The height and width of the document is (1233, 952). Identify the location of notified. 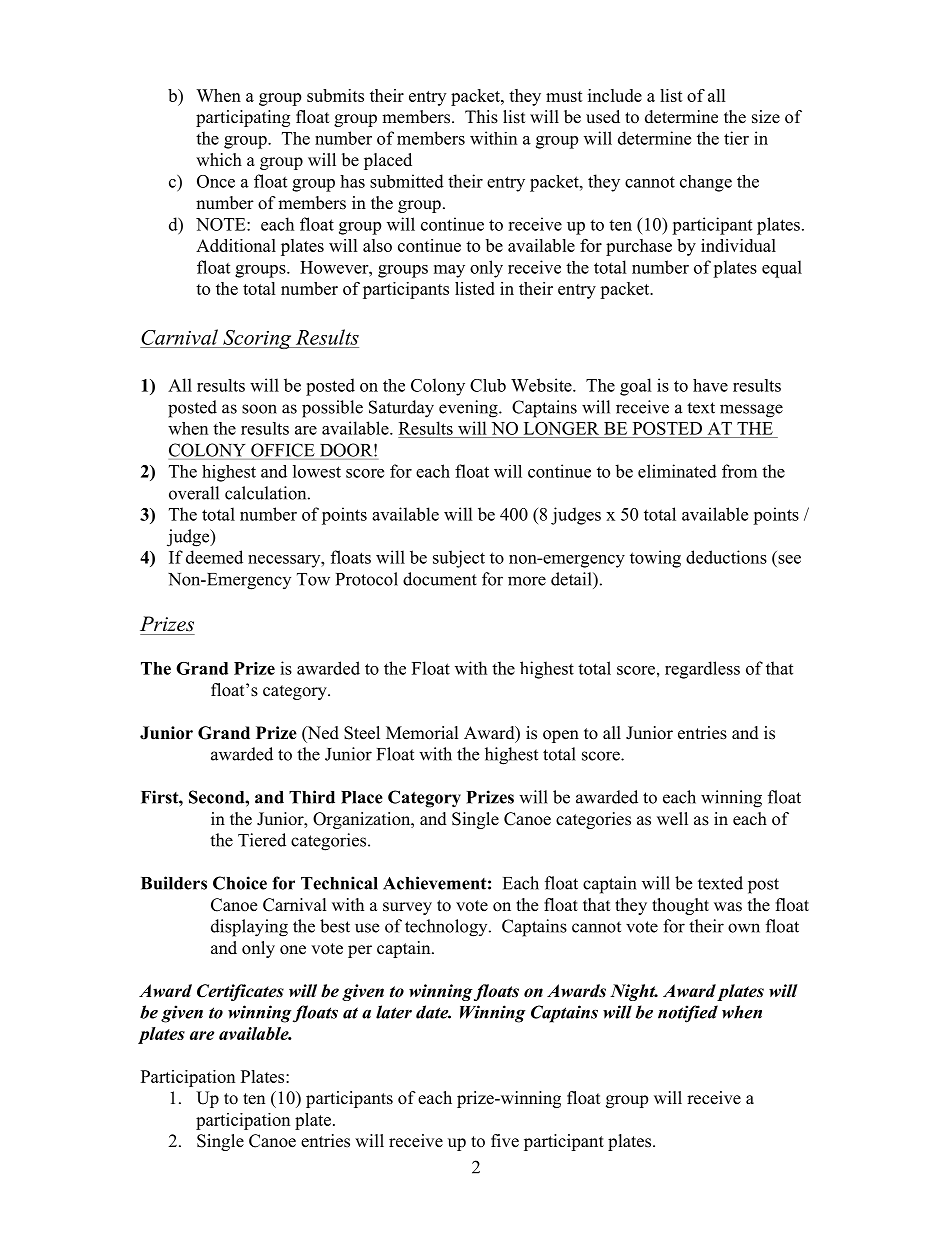
(688, 1014).
